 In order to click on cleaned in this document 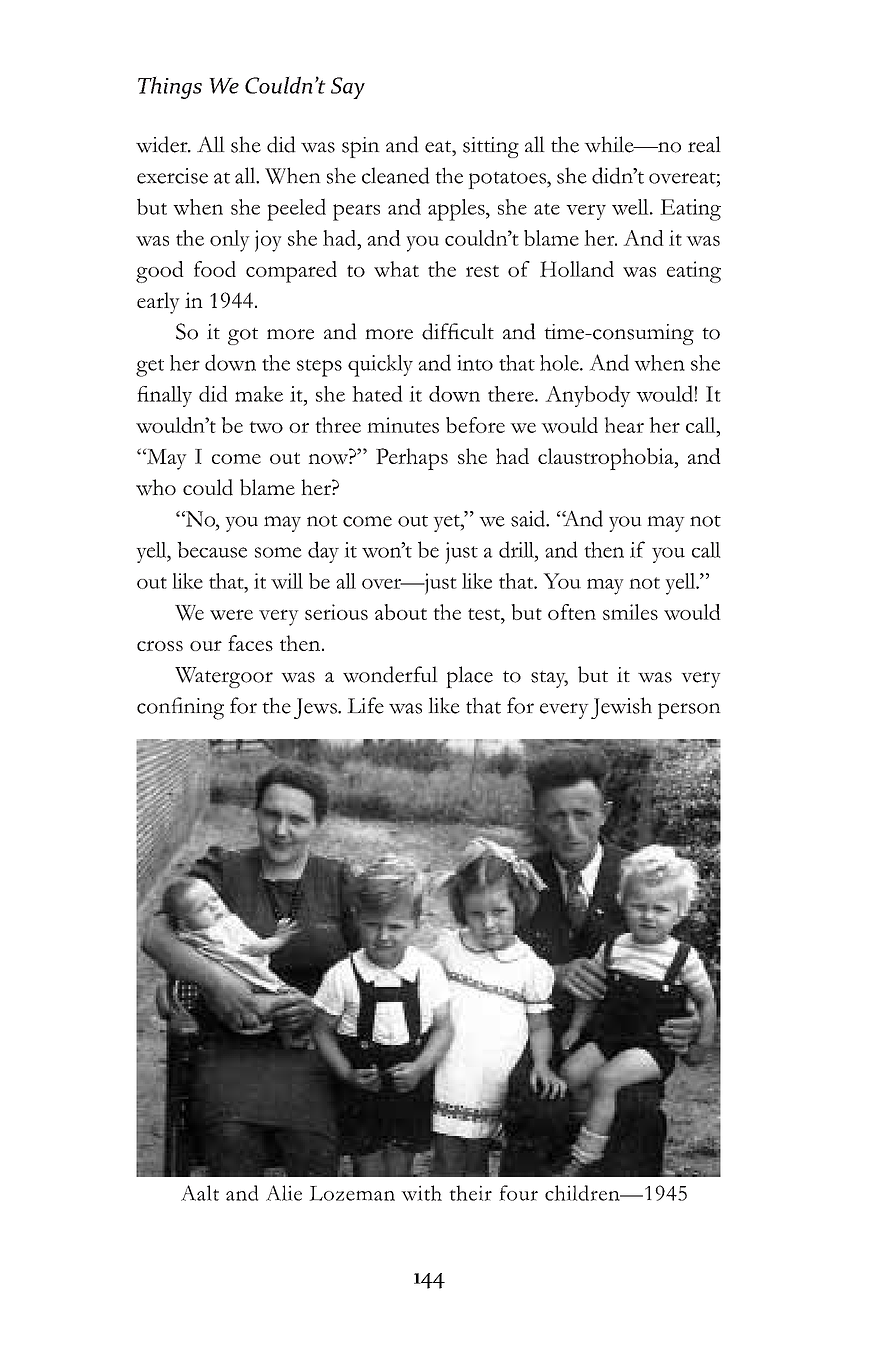, I will do `click(396, 175)`.
